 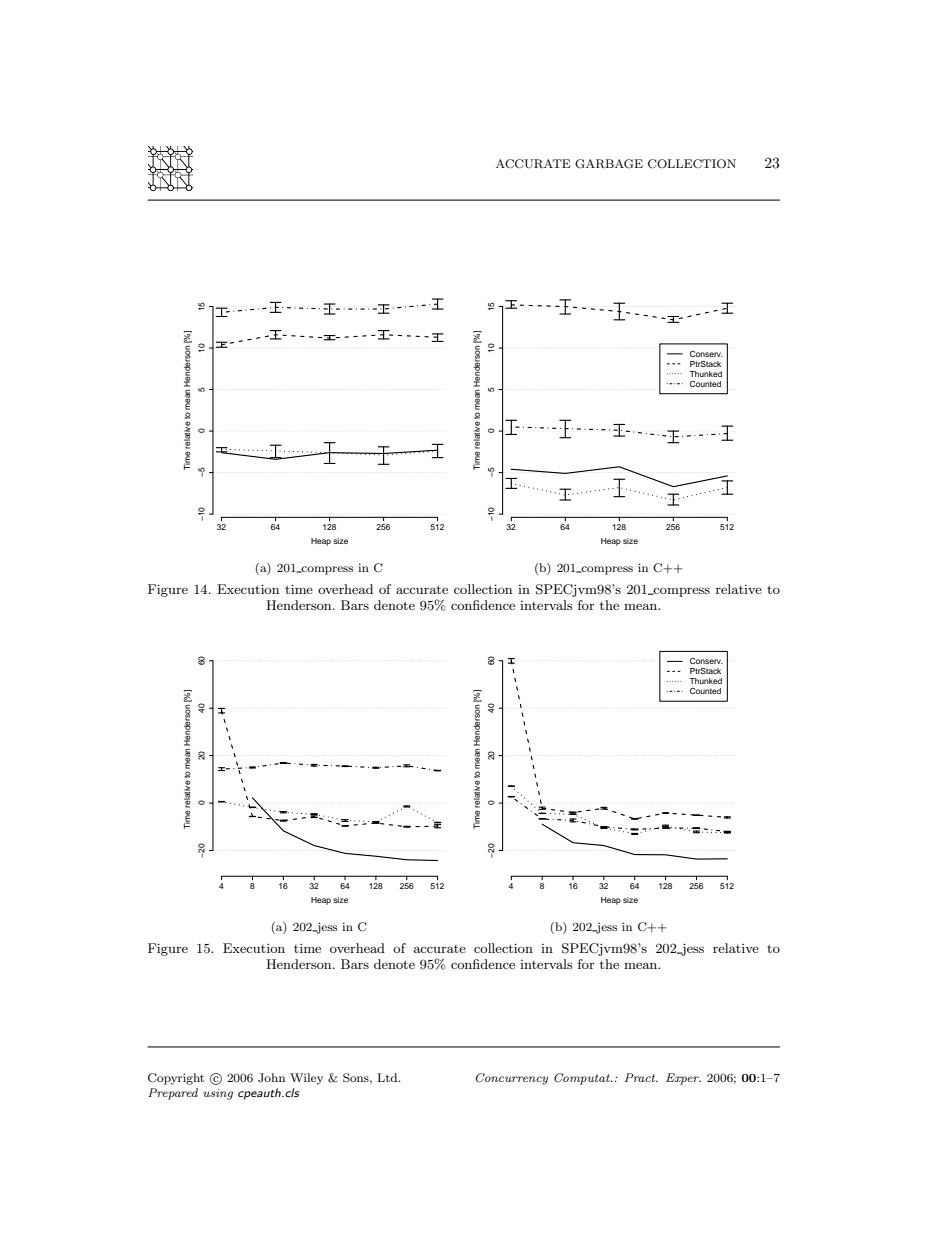 What do you see at coordinates (271, 1078) in the screenshot?
I see `John` at bounding box center [271, 1078].
